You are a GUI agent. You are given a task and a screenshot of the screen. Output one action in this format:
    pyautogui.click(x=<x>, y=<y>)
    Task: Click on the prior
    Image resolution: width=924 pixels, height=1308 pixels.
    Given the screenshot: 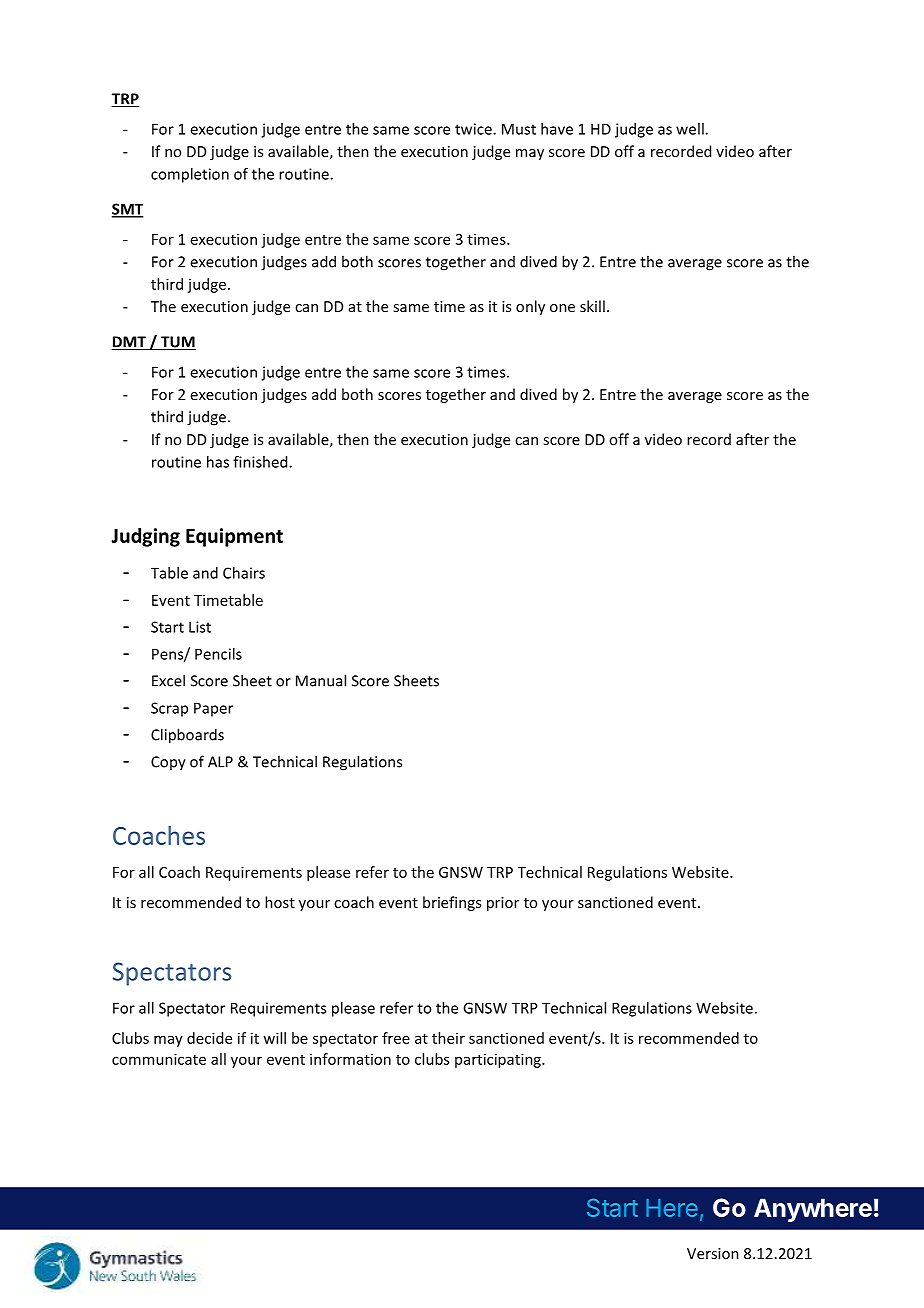 What is the action you would take?
    pyautogui.click(x=503, y=904)
